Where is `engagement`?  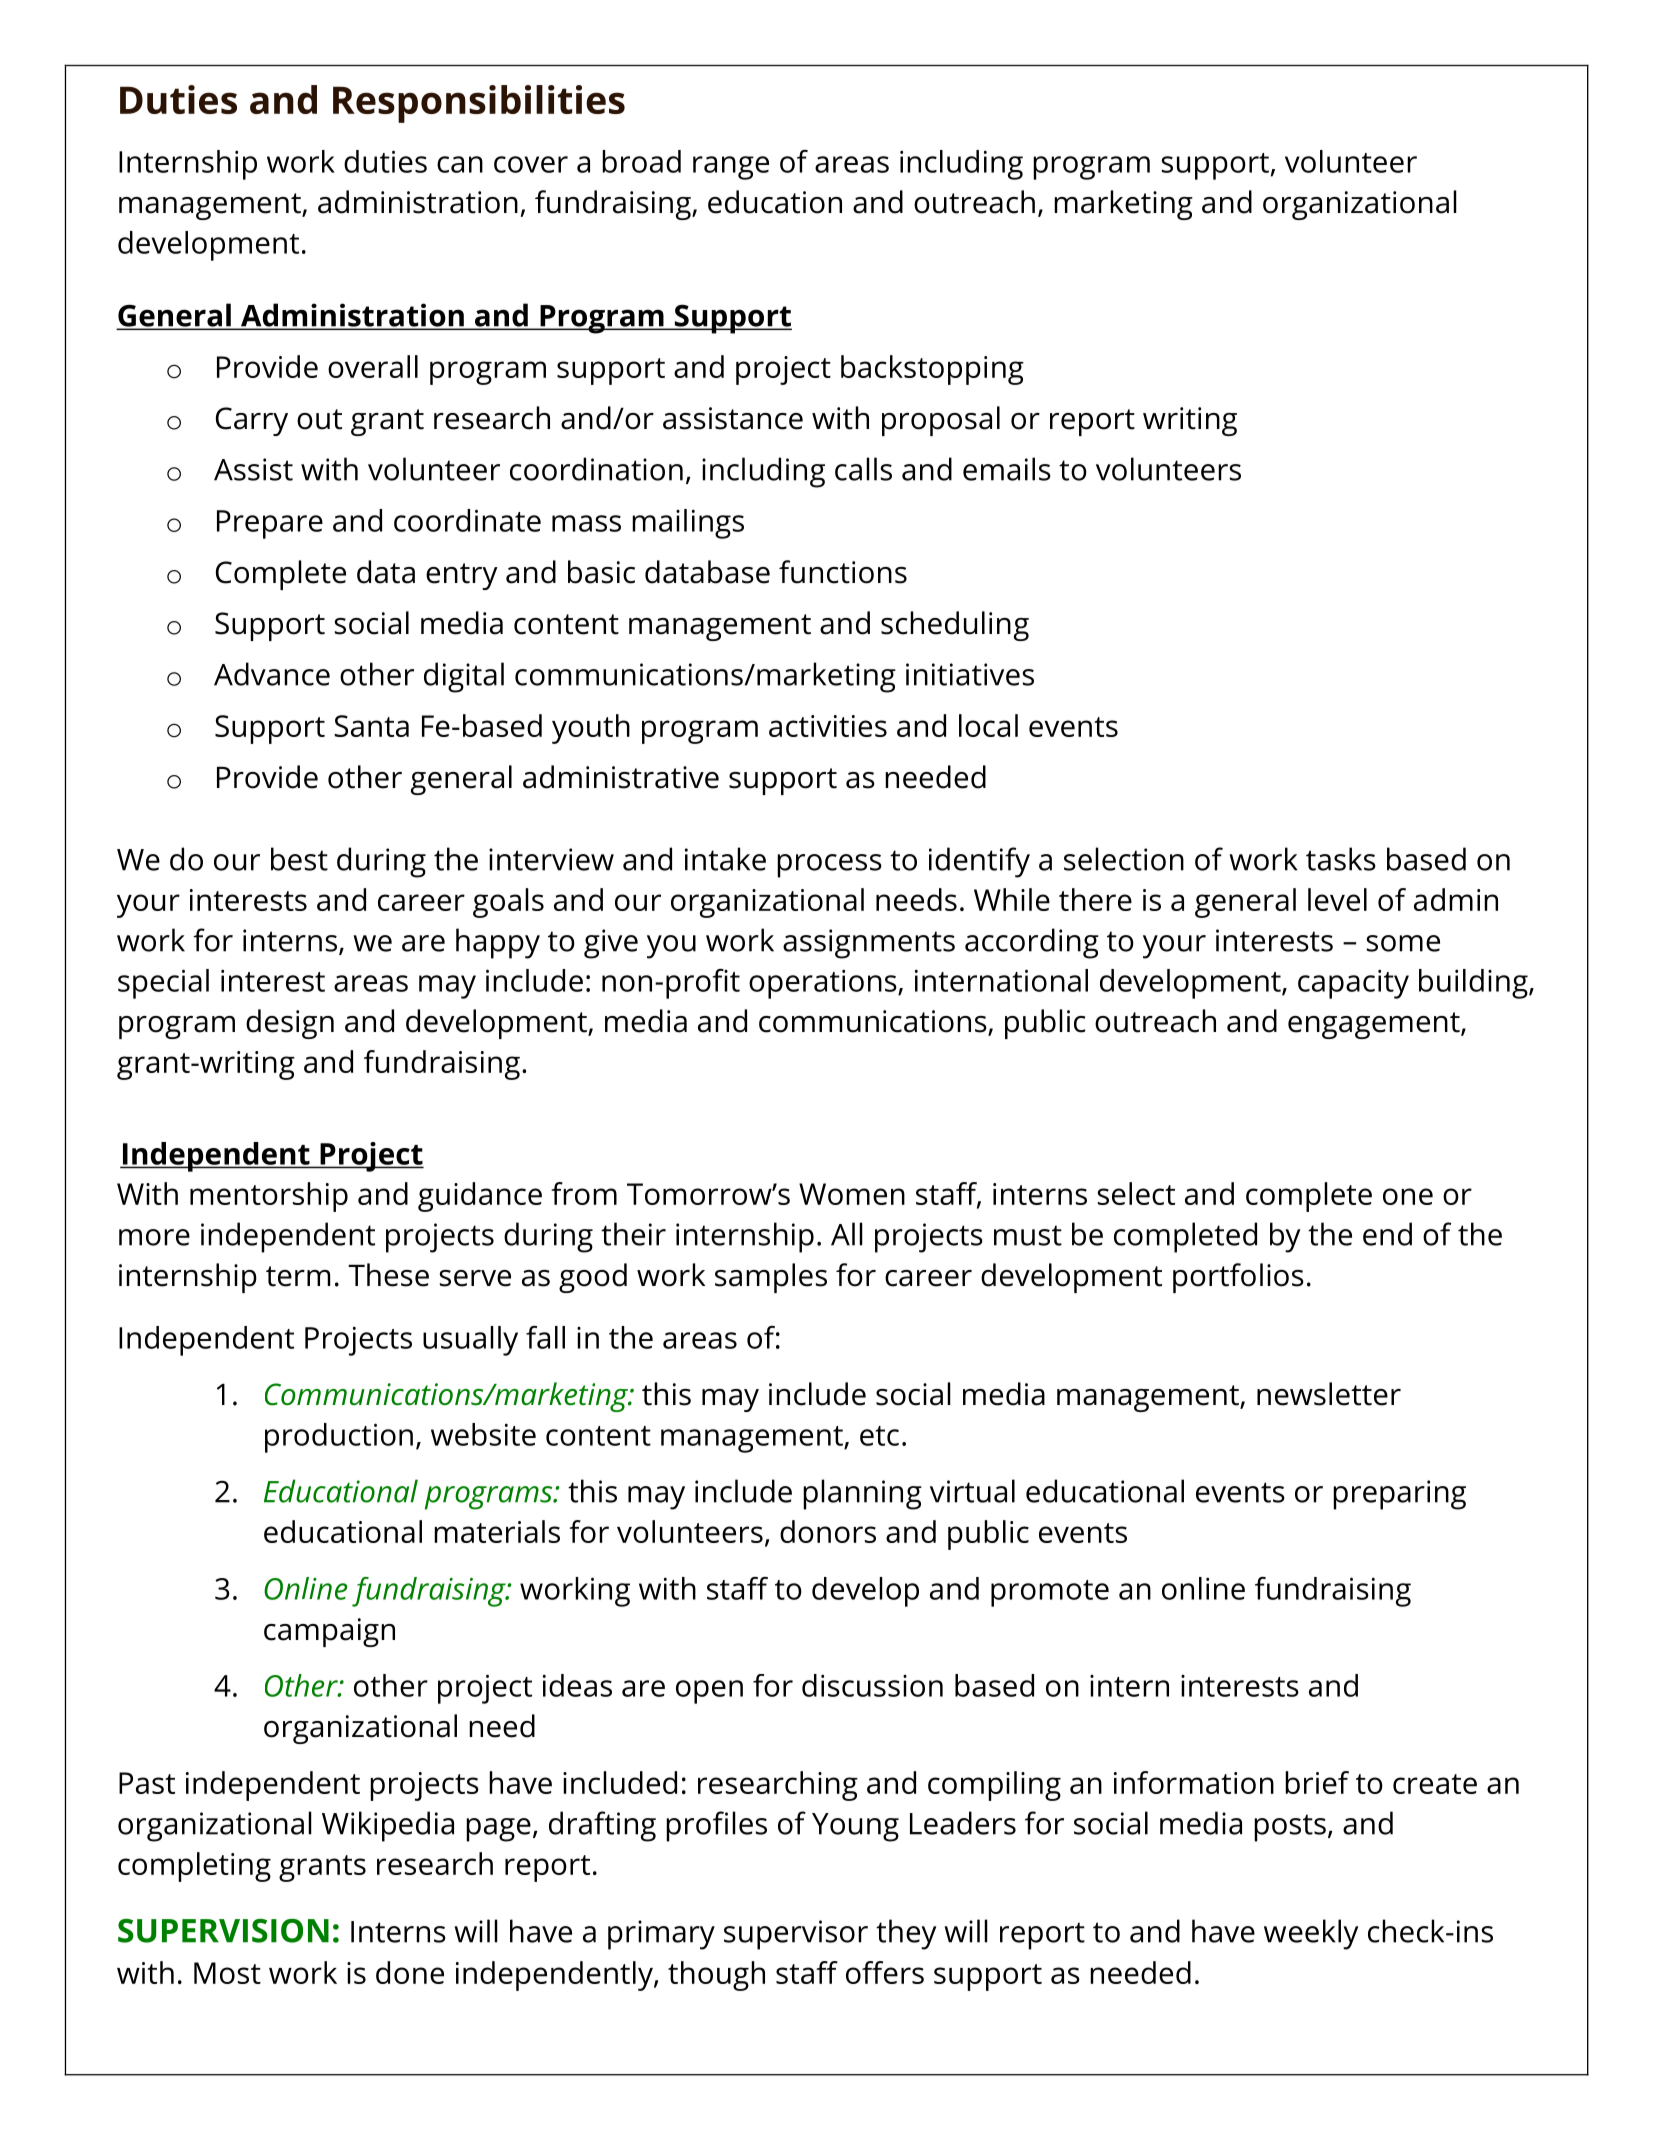
engagement is located at coordinates (1375, 1025).
